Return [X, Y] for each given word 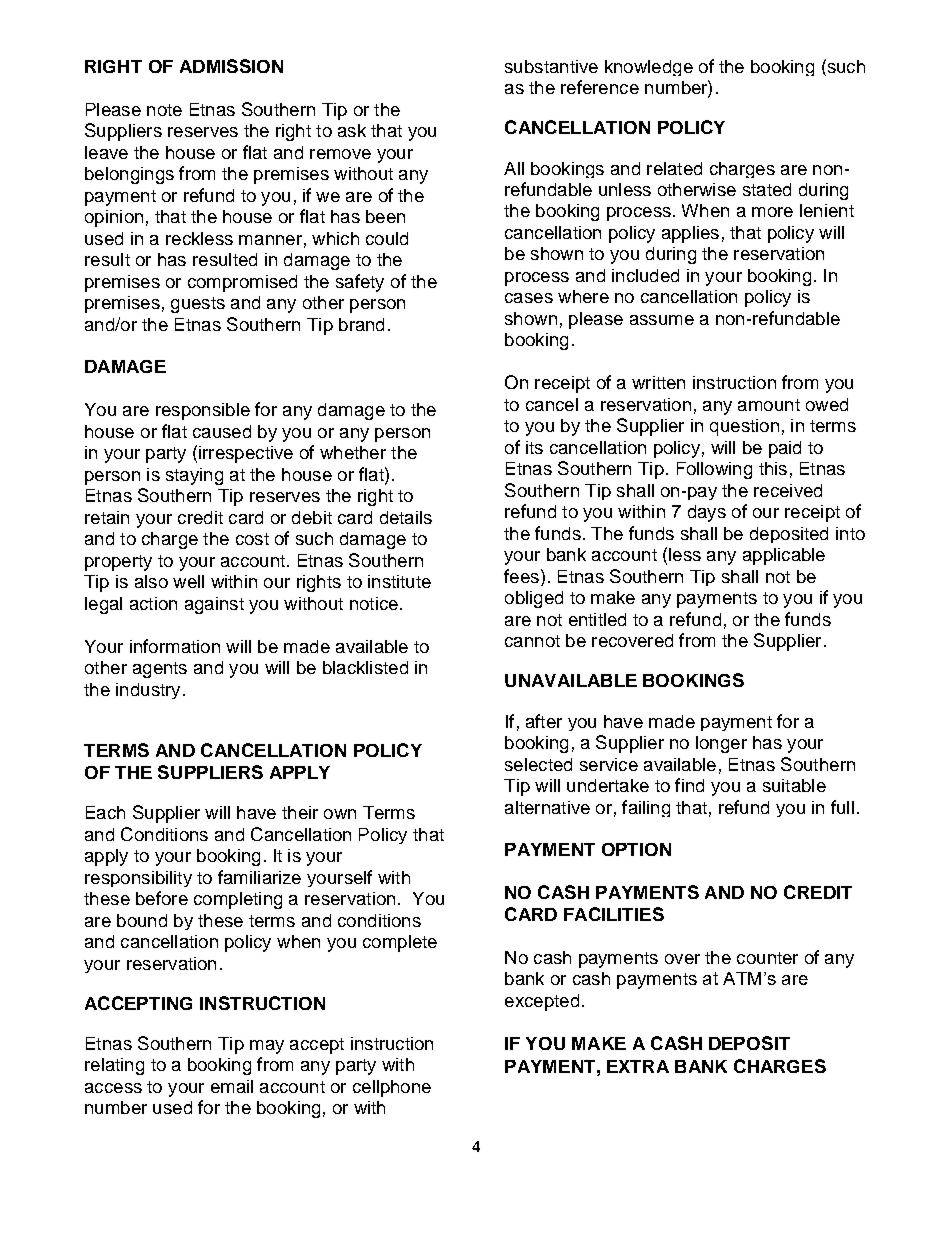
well [188, 581]
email [232, 1086]
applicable [784, 556]
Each [105, 812]
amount [769, 405]
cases [529, 298]
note [164, 110]
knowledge [649, 68]
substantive [551, 66]
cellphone [392, 1088]
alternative [547, 807]
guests [198, 305]
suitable [794, 785]
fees [521, 576]
